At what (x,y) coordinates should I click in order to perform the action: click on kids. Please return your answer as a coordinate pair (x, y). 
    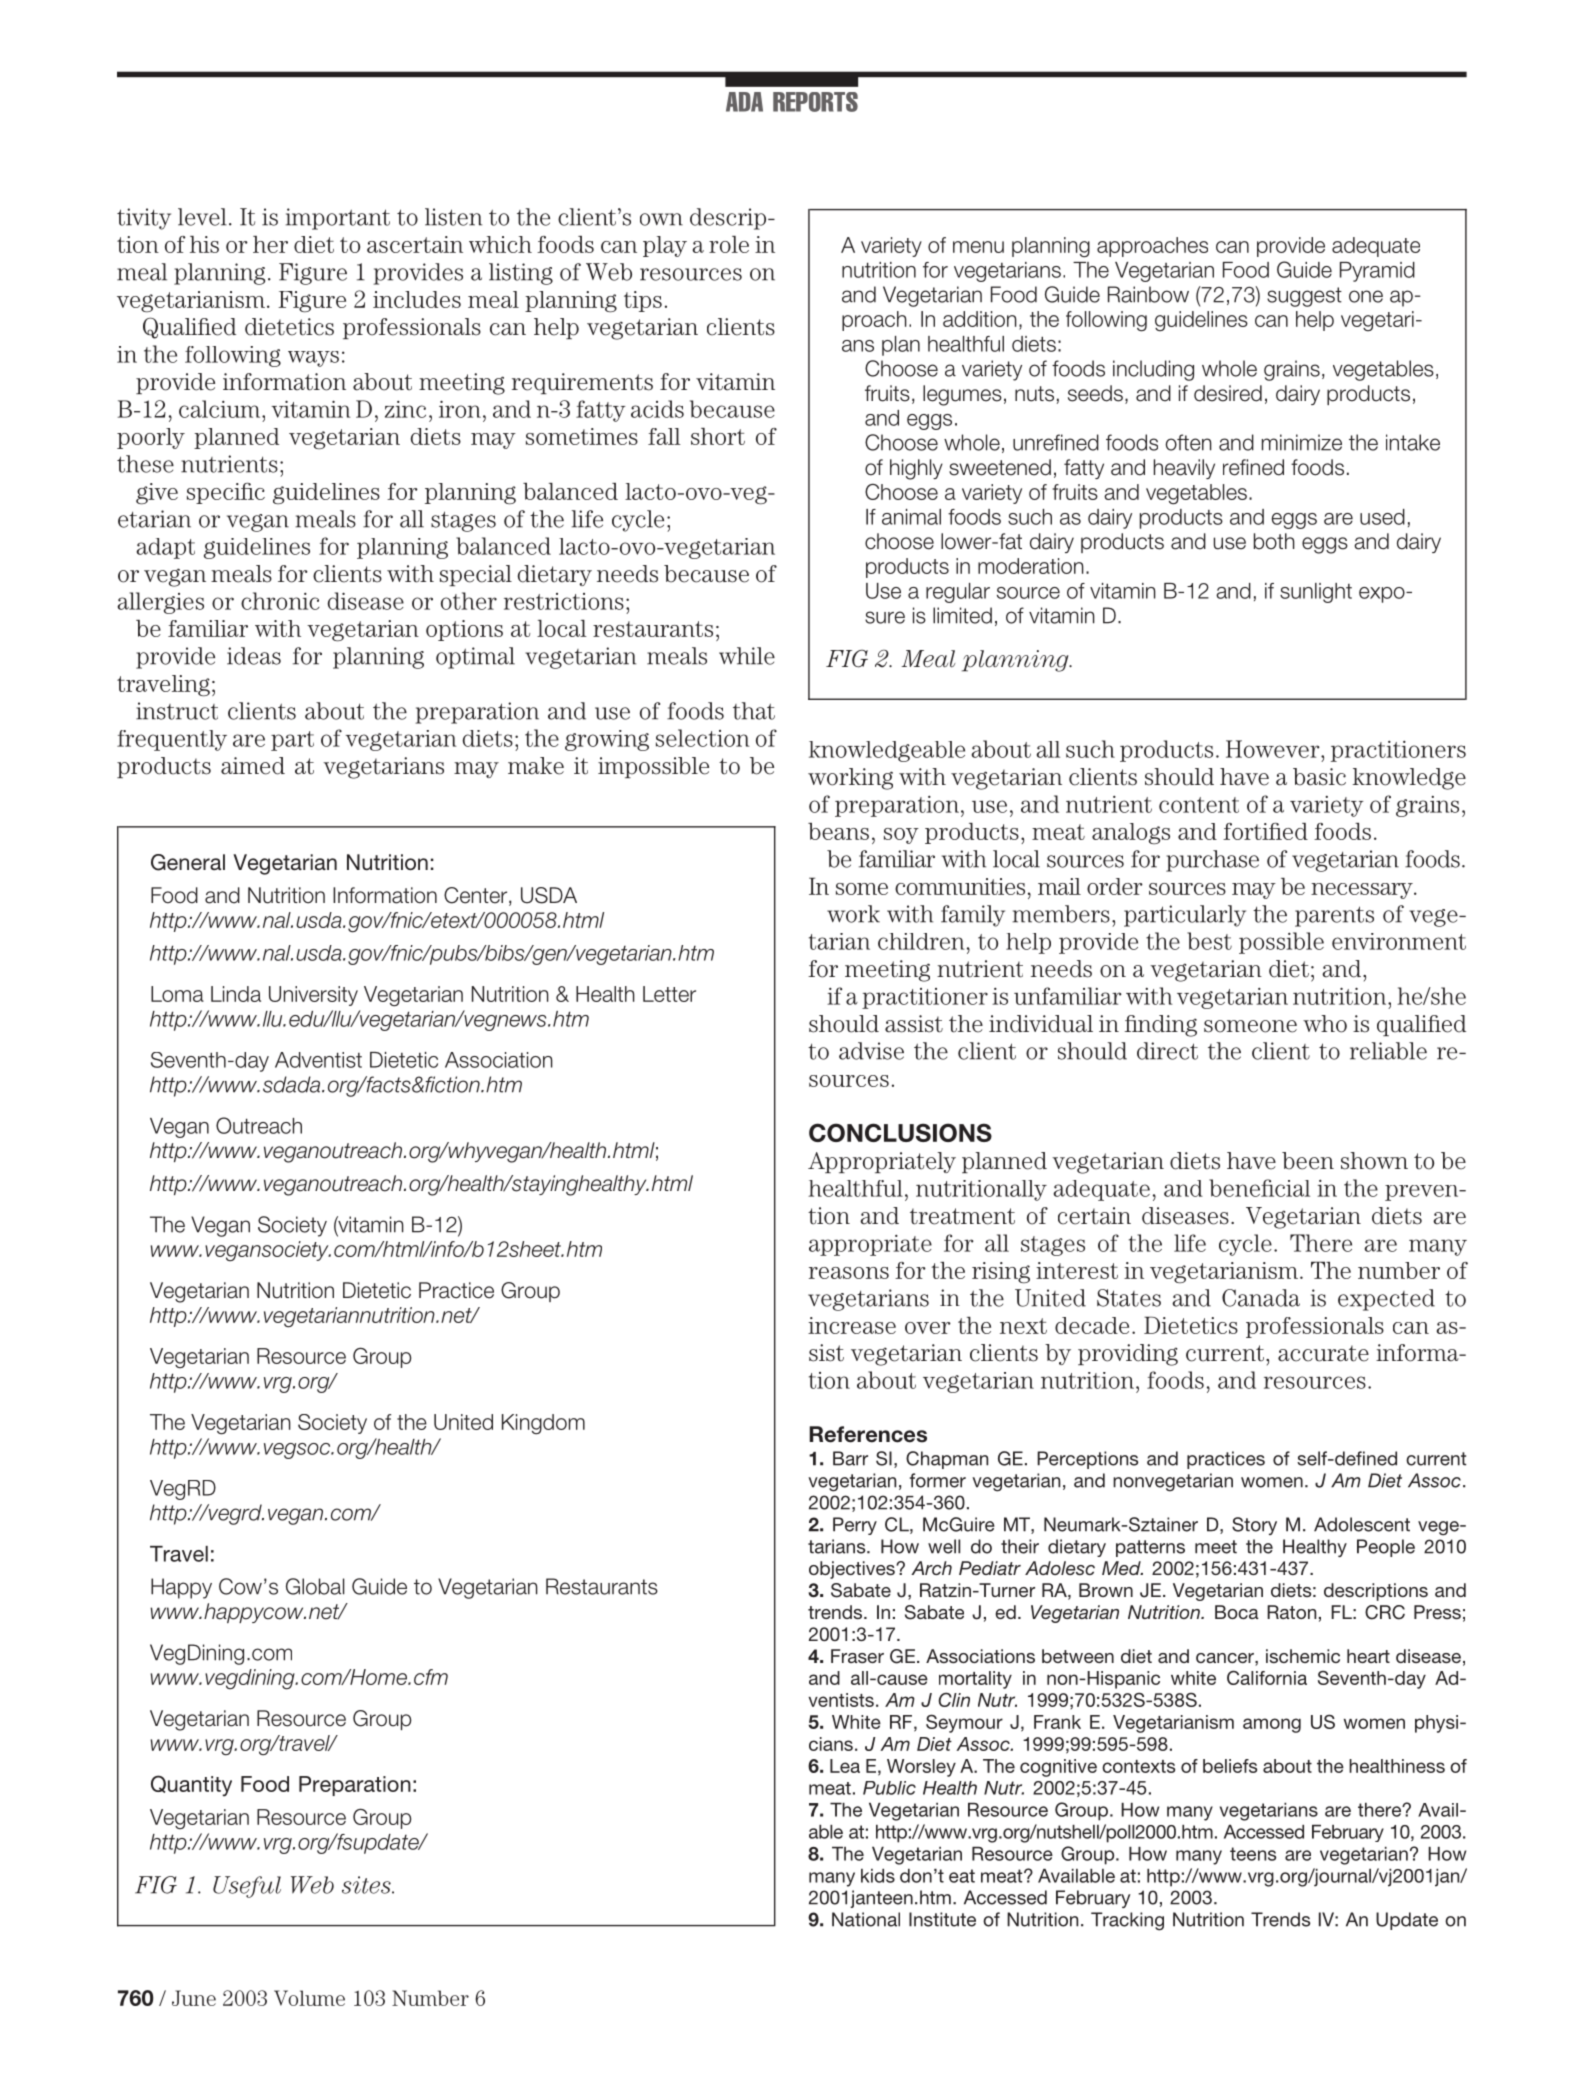
    Looking at the image, I should click on (878, 1876).
